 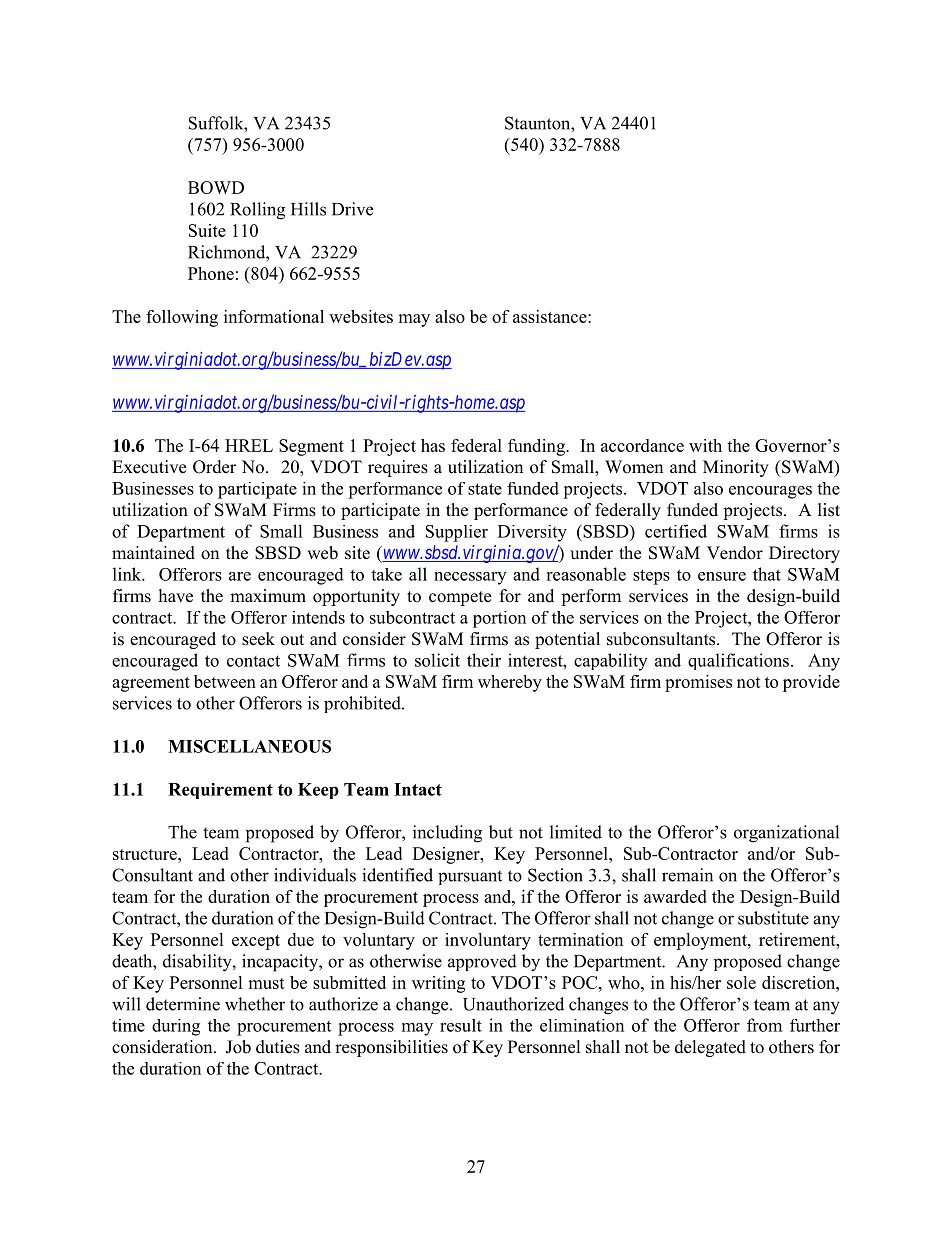 What do you see at coordinates (214, 467) in the image?
I see `Order` at bounding box center [214, 467].
